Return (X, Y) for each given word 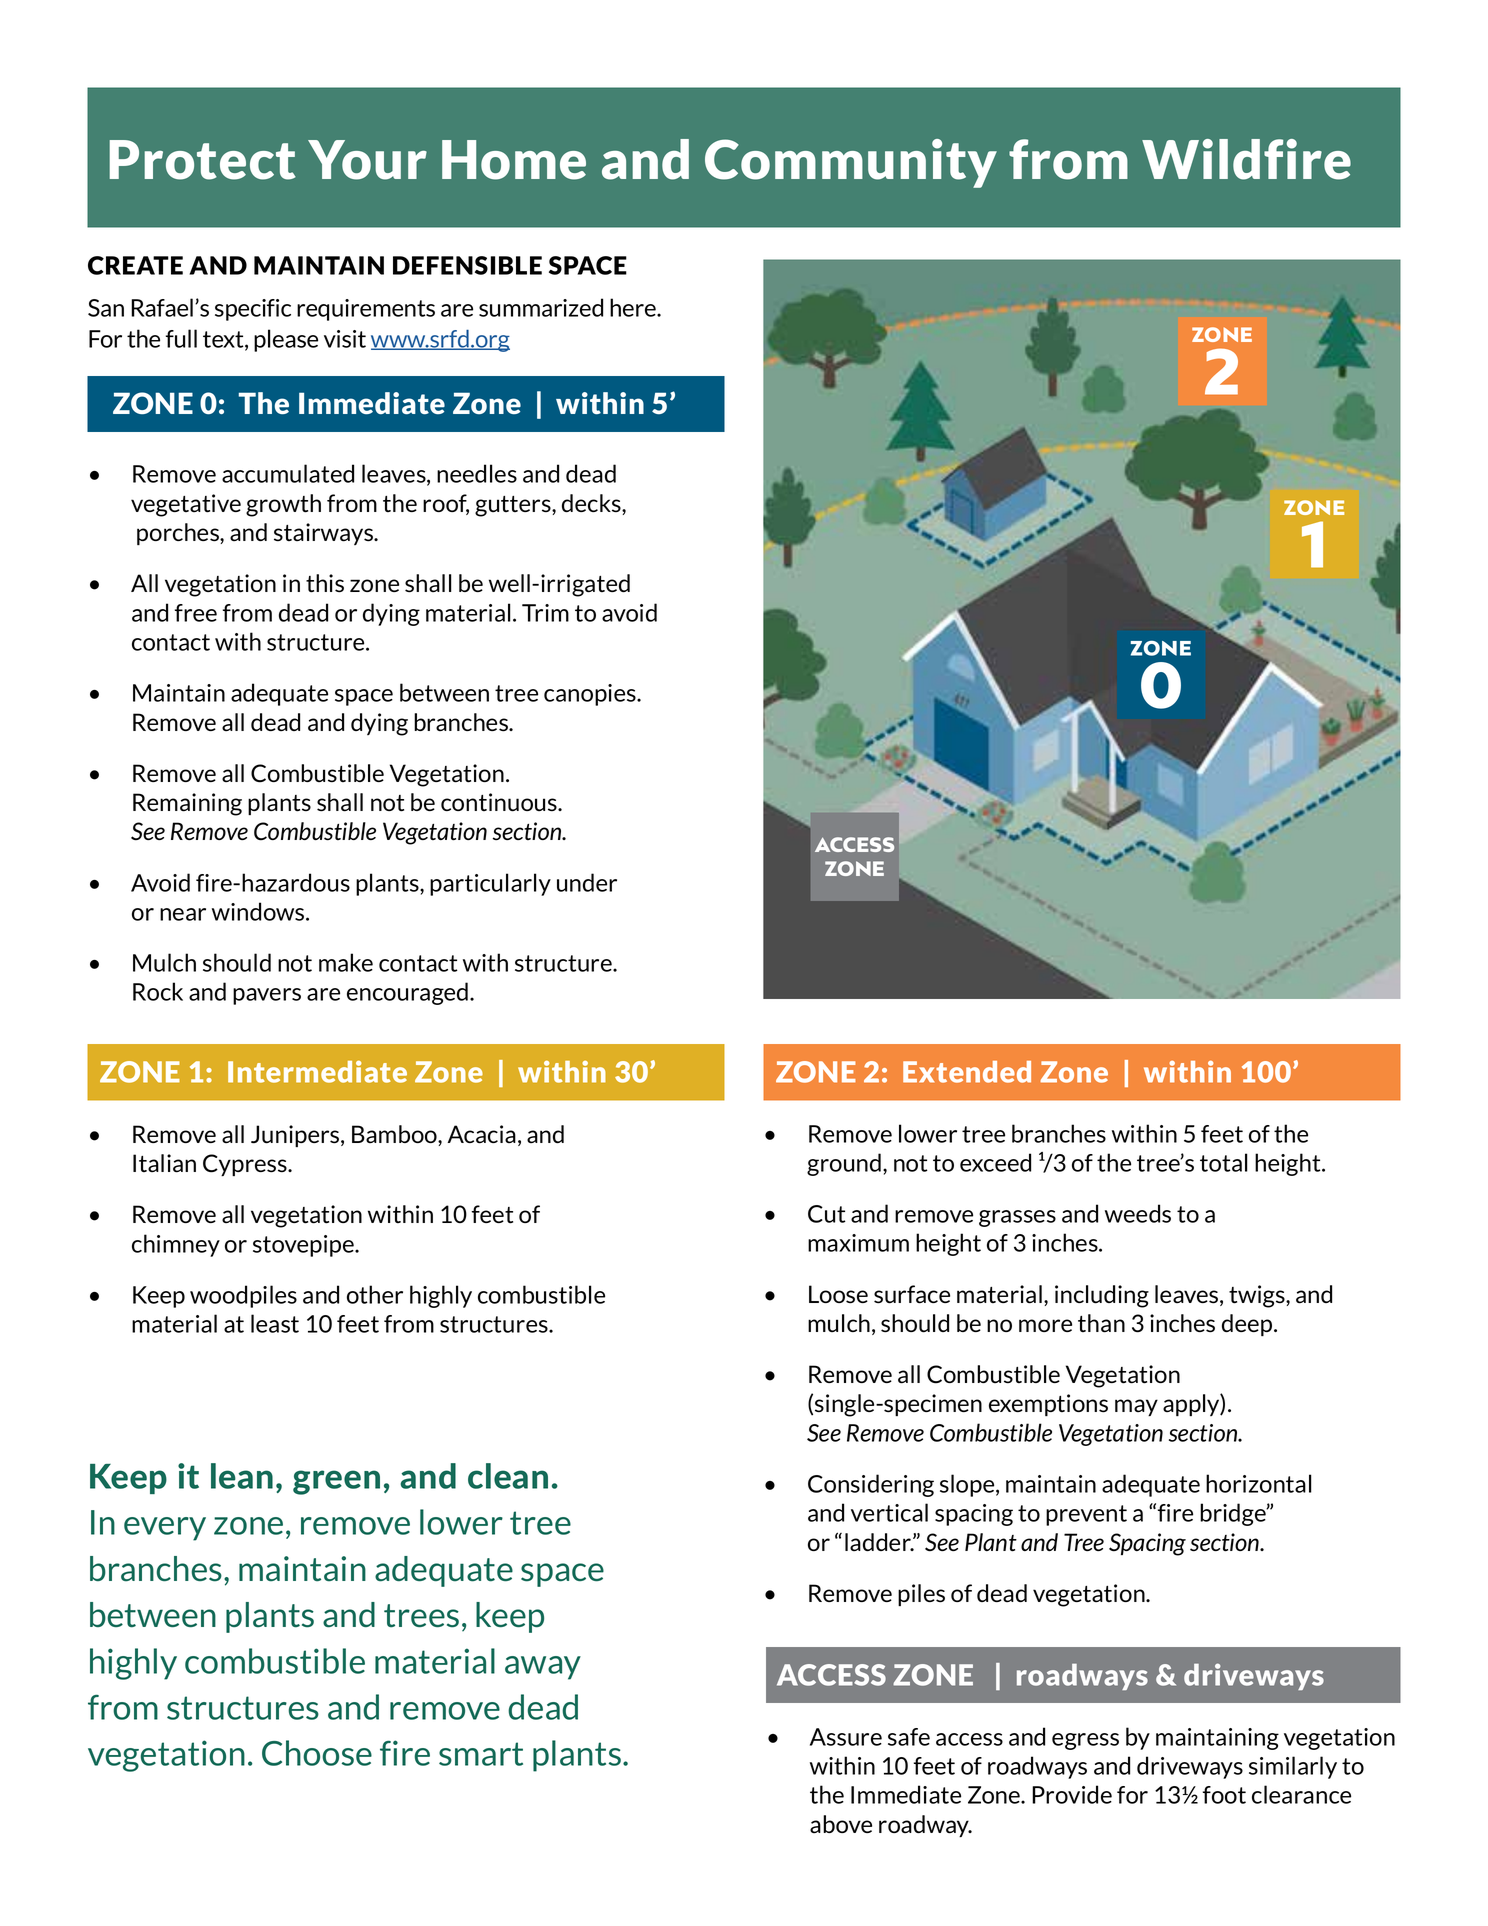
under (587, 882)
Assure (846, 1737)
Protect (203, 160)
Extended (967, 1072)
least (275, 1323)
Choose (317, 1753)
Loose (838, 1294)
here (634, 307)
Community (851, 163)
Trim (545, 613)
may (1136, 1407)
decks (592, 503)
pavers (267, 996)
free (196, 613)
